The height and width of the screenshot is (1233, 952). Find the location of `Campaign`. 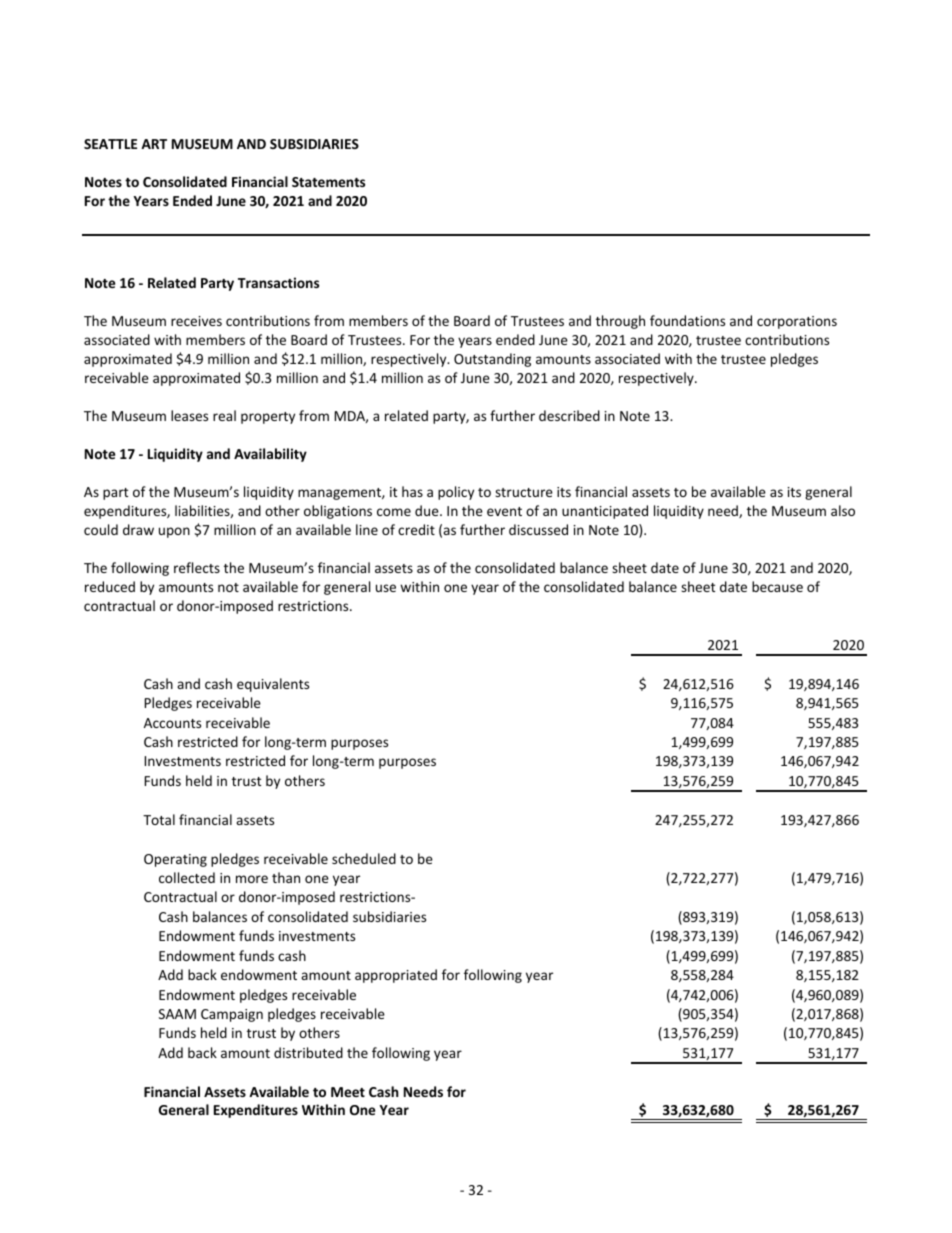

Campaign is located at coordinates (232, 1015).
